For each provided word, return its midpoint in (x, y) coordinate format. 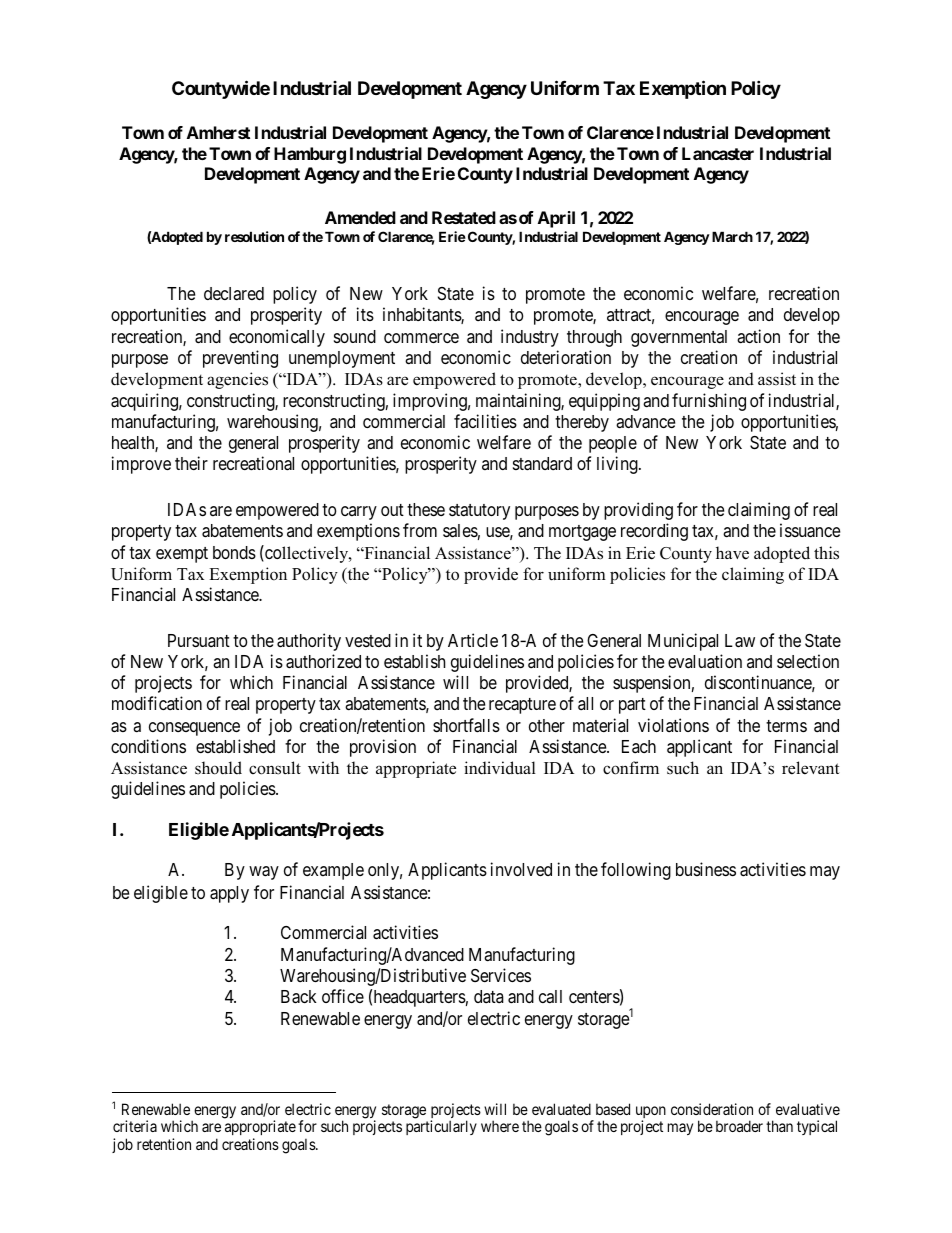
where (500, 1126)
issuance (810, 530)
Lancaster (718, 153)
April (556, 219)
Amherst (218, 132)
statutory (479, 512)
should (218, 768)
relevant (811, 768)
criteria (135, 1126)
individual (500, 768)
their (191, 463)
